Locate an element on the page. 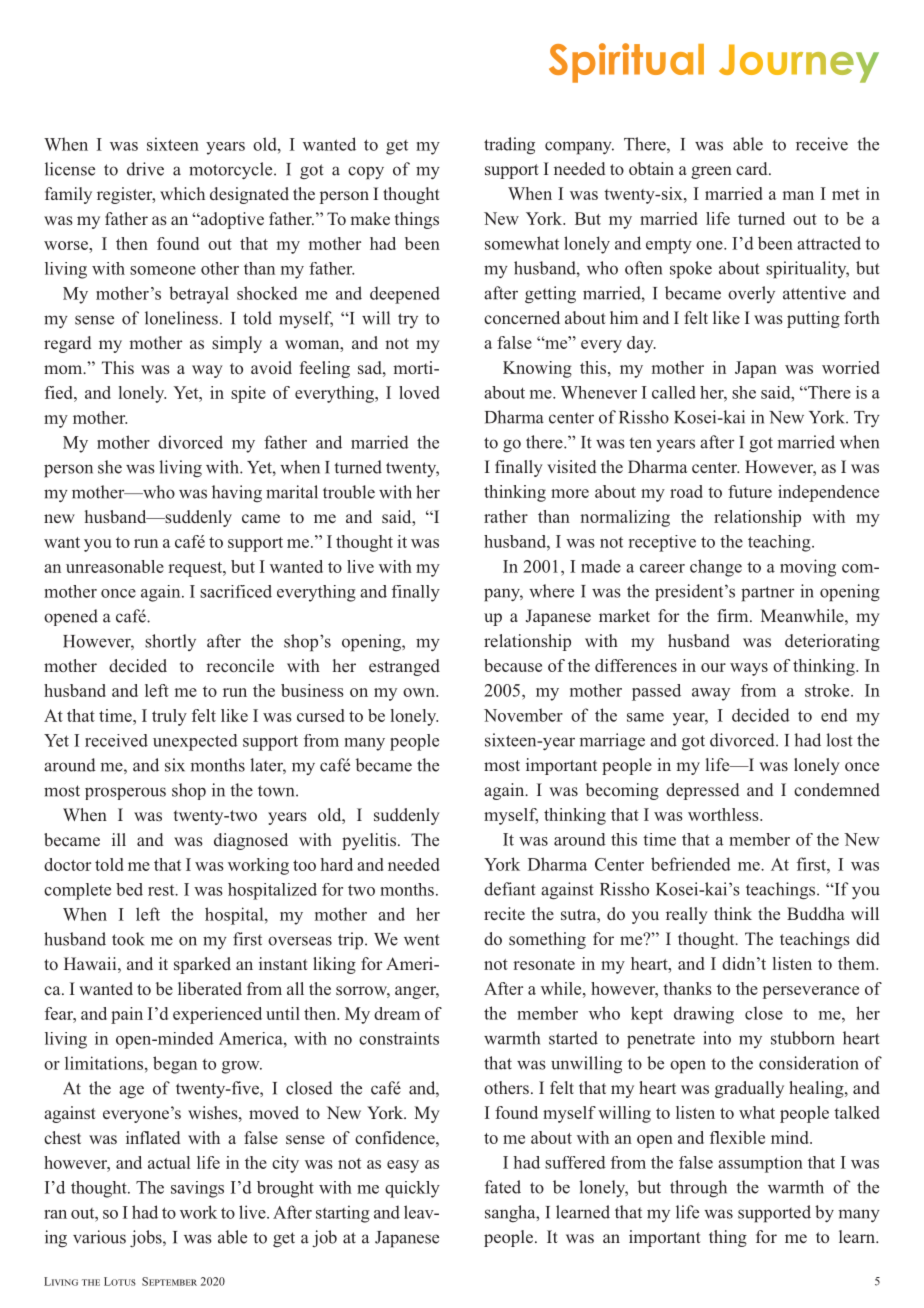  drive is located at coordinates (145, 169).
